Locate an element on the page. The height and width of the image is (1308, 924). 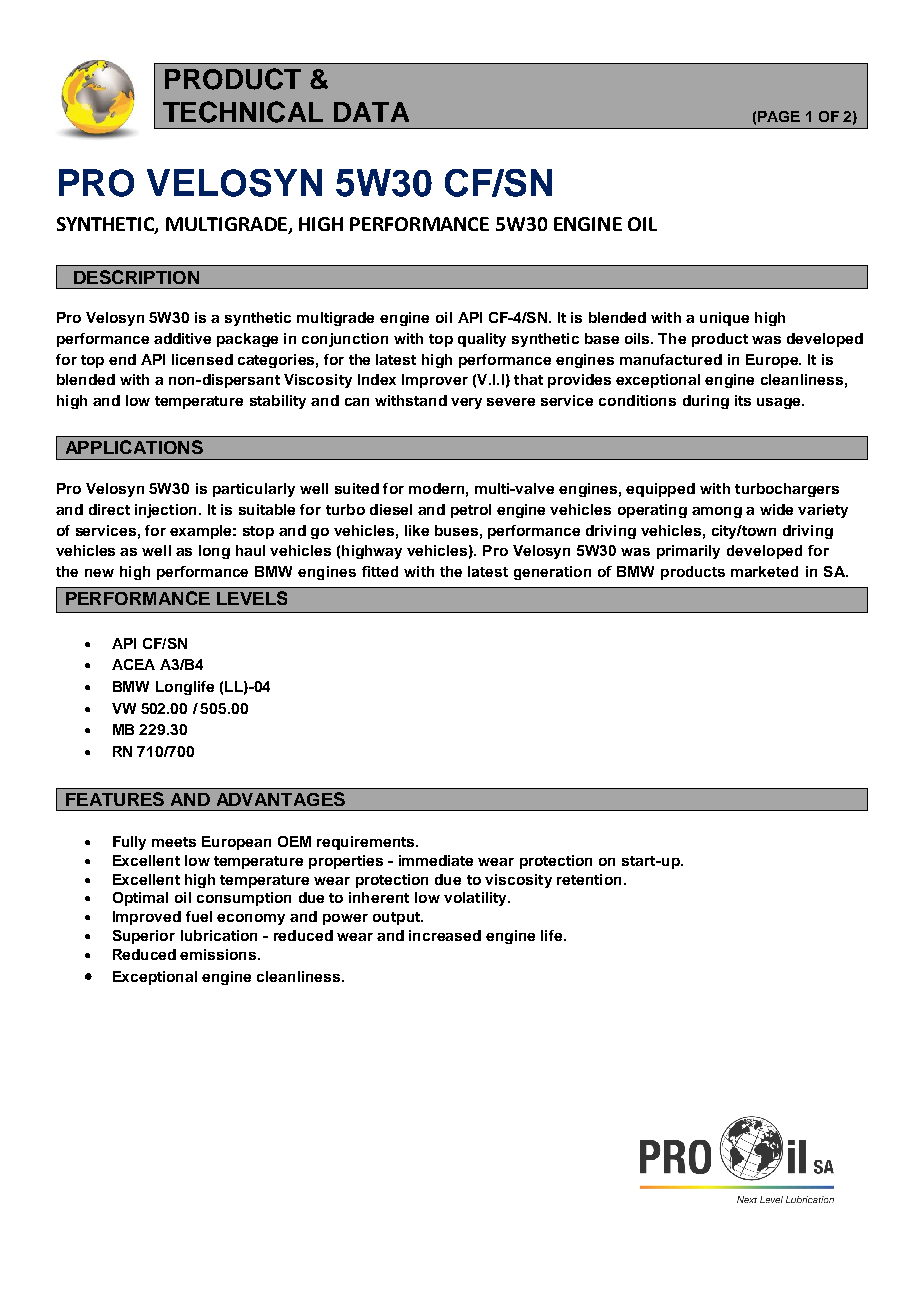
PAGE is located at coordinates (779, 116).
